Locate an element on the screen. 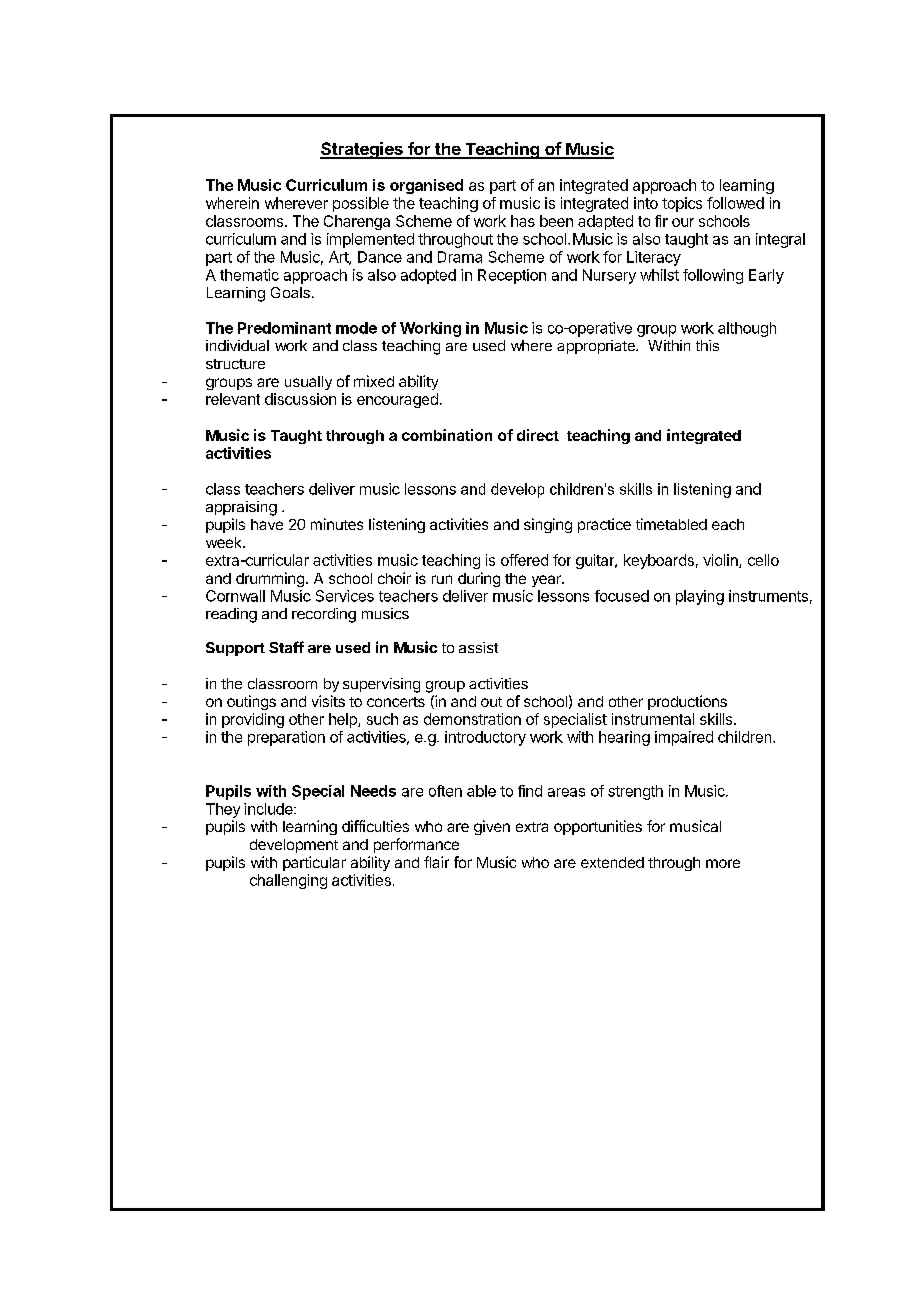  demonstration is located at coordinates (472, 719).
